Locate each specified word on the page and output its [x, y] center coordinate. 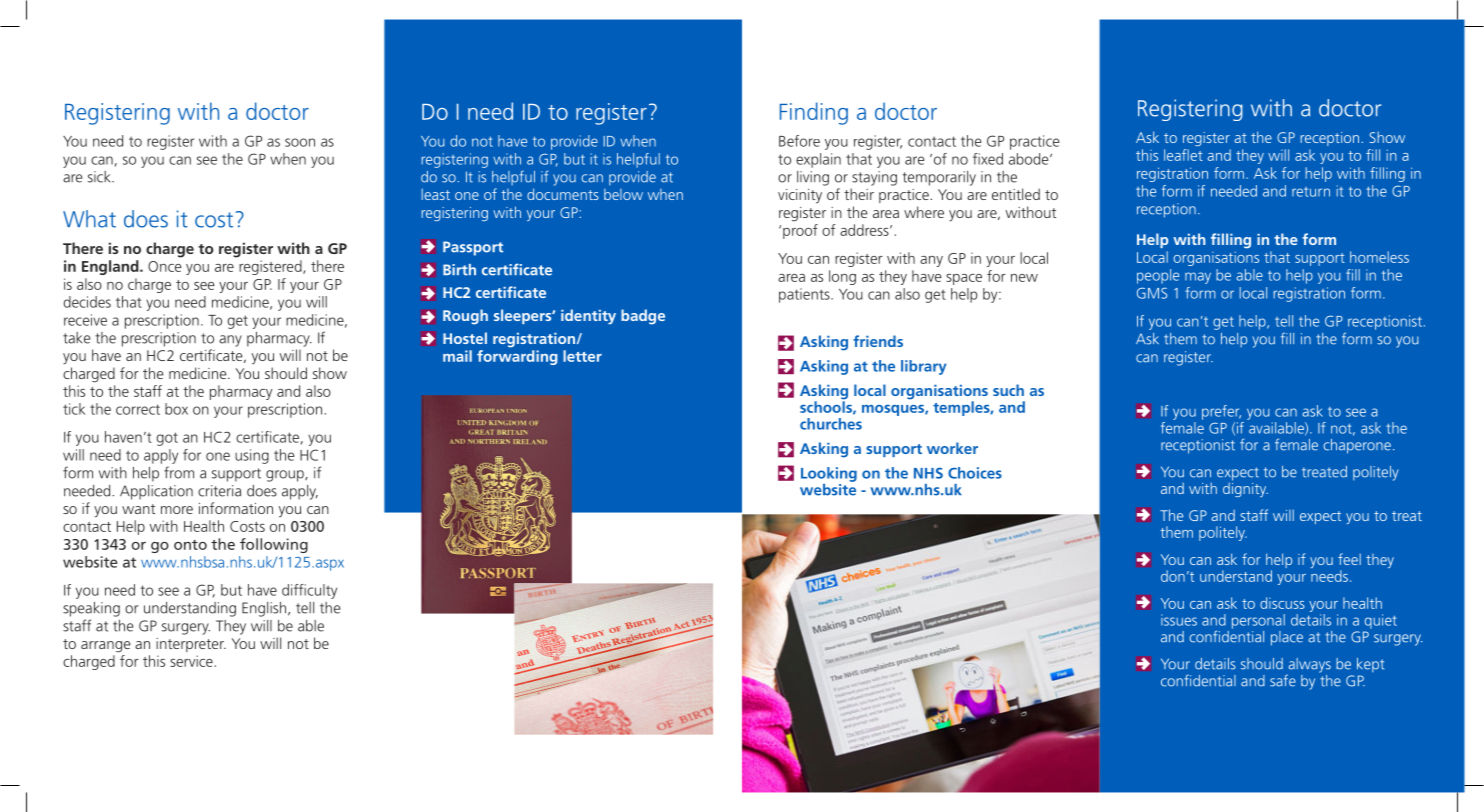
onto [190, 545]
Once [165, 266]
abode [1030, 159]
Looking [829, 474]
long [842, 277]
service [191, 661]
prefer [1221, 412]
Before [799, 141]
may [1198, 278]
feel [1349, 559]
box [176, 409]
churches [831, 424]
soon [300, 142]
